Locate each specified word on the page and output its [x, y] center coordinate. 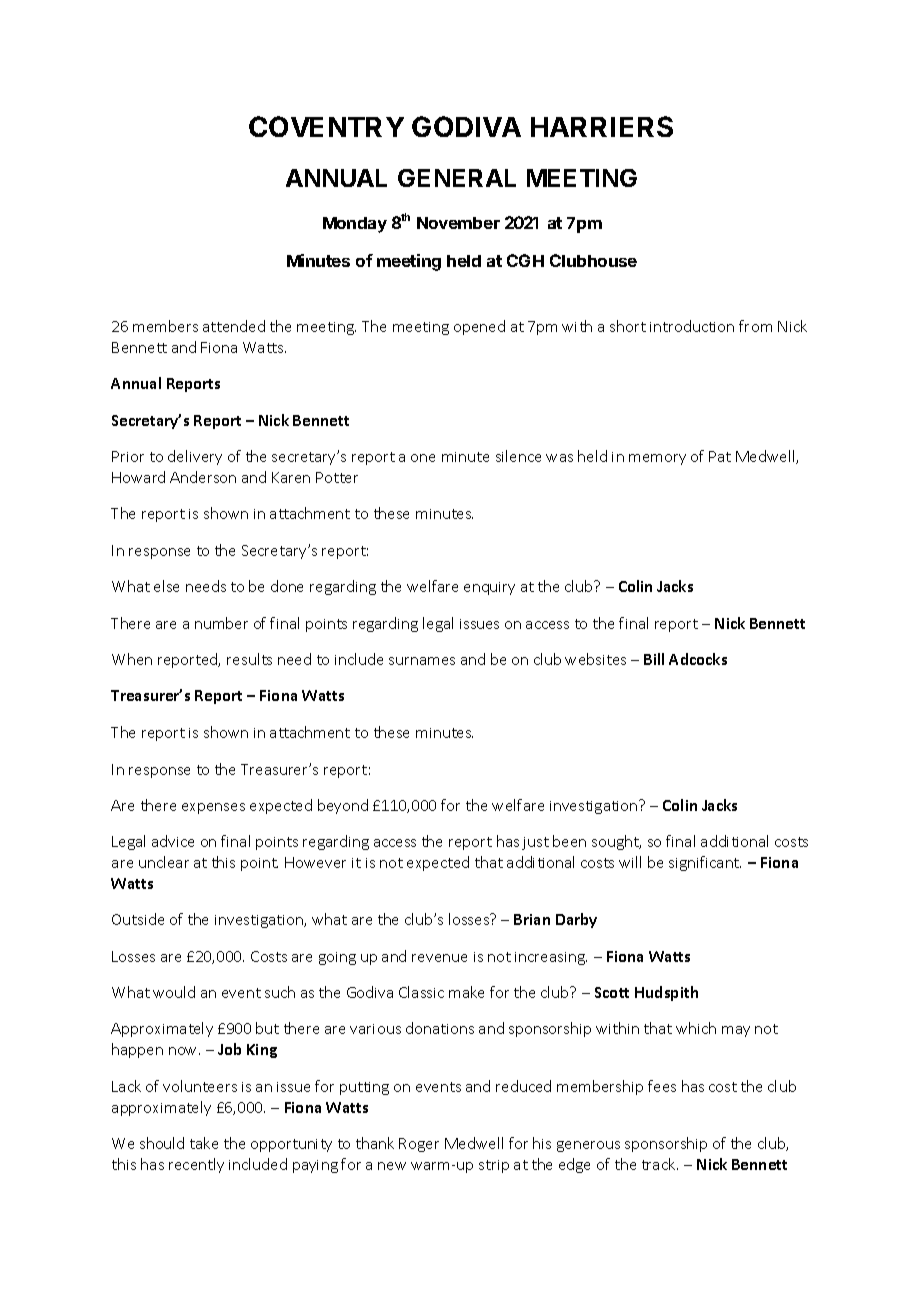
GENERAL [457, 178]
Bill [654, 659]
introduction [692, 326]
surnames [422, 661]
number [221, 623]
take [204, 1143]
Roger [419, 1145]
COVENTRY [326, 126]
